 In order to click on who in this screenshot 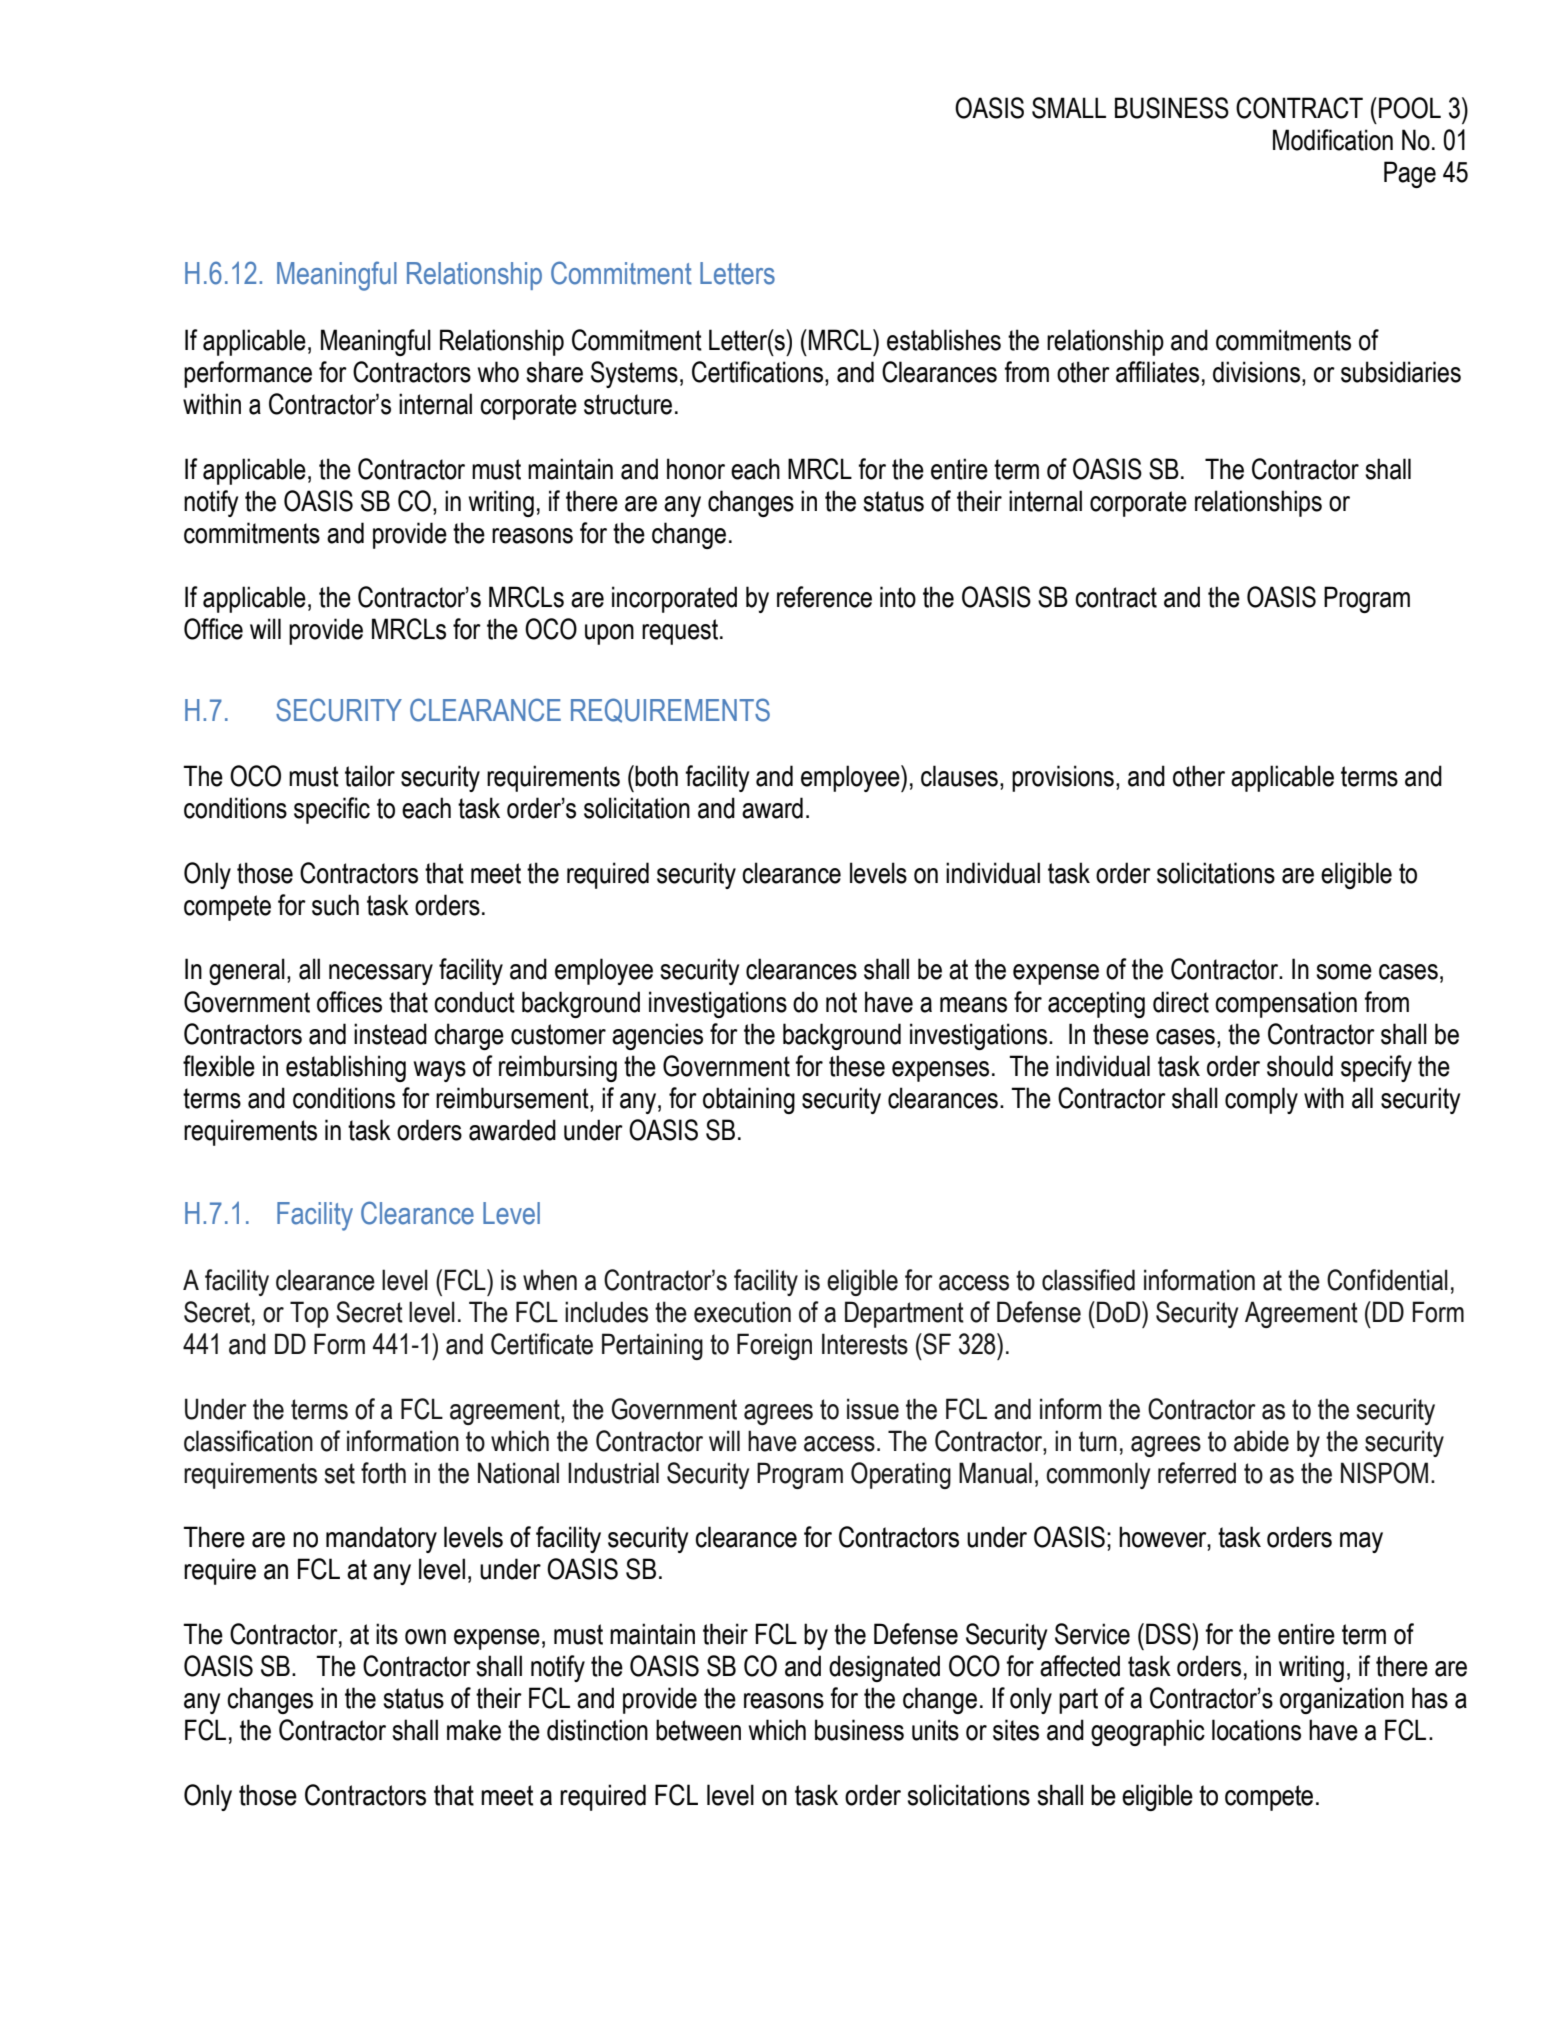, I will do `click(498, 372)`.
